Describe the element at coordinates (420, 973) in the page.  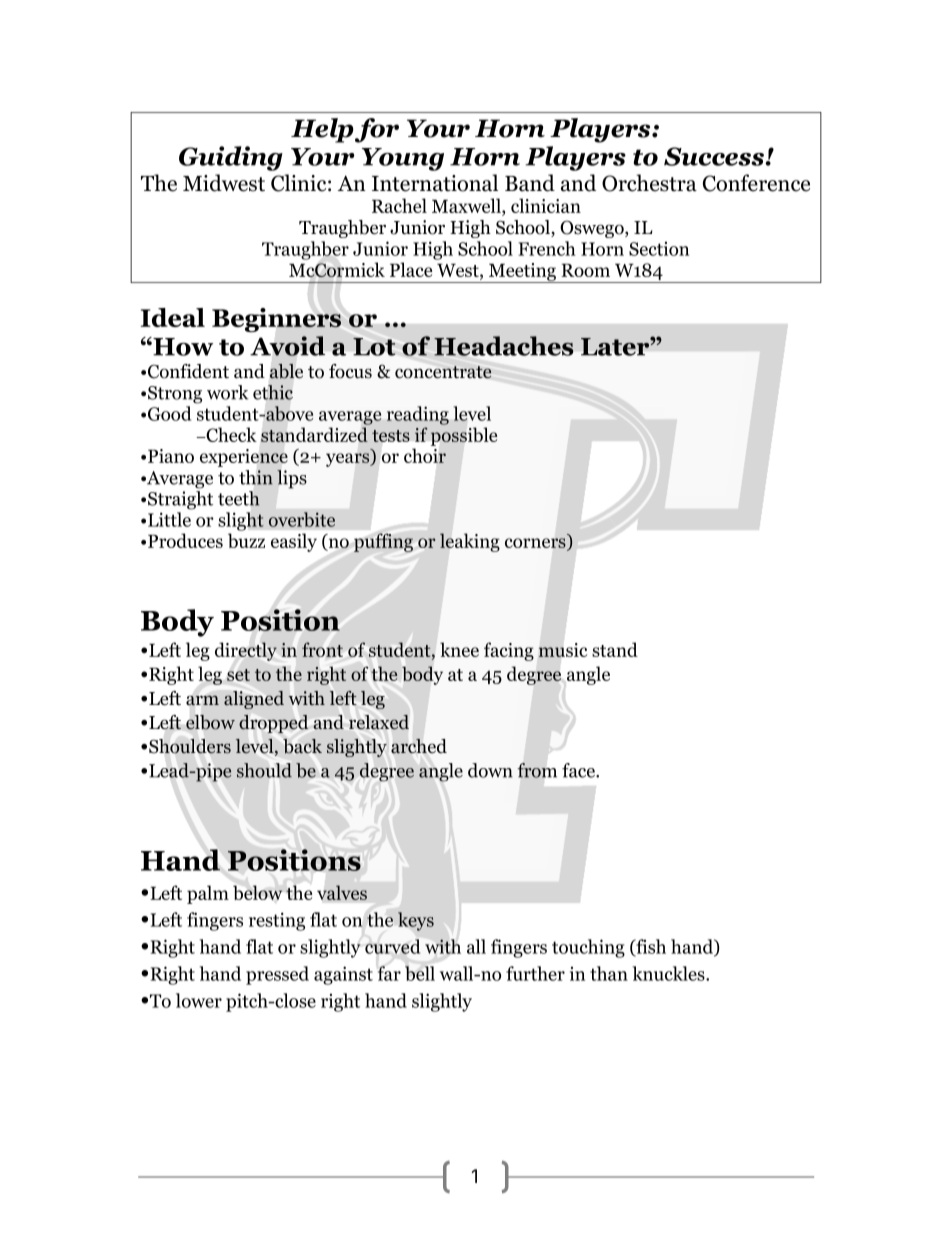
I see `bell` at that location.
